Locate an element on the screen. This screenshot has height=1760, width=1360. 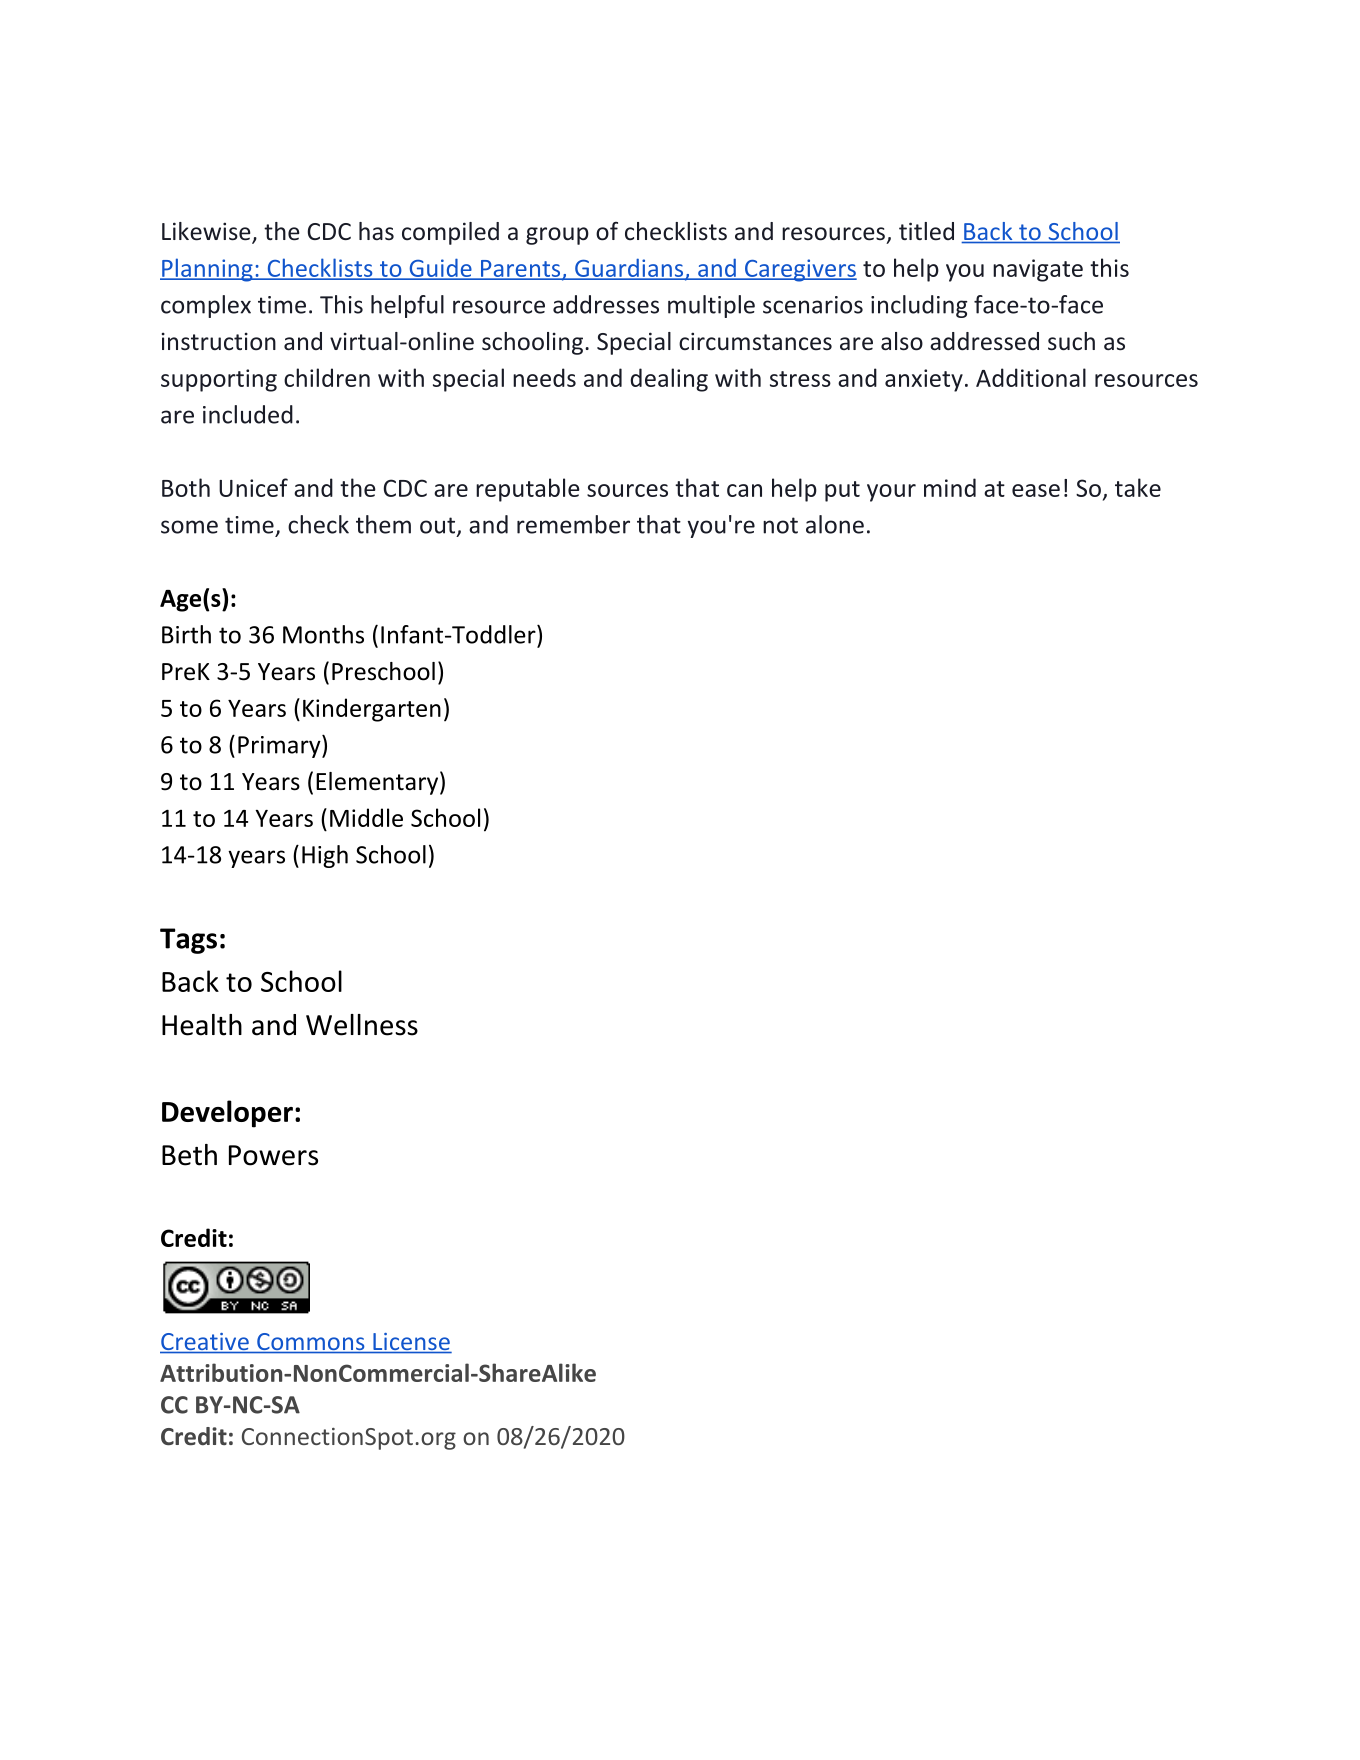
Middle is located at coordinates (366, 817).
